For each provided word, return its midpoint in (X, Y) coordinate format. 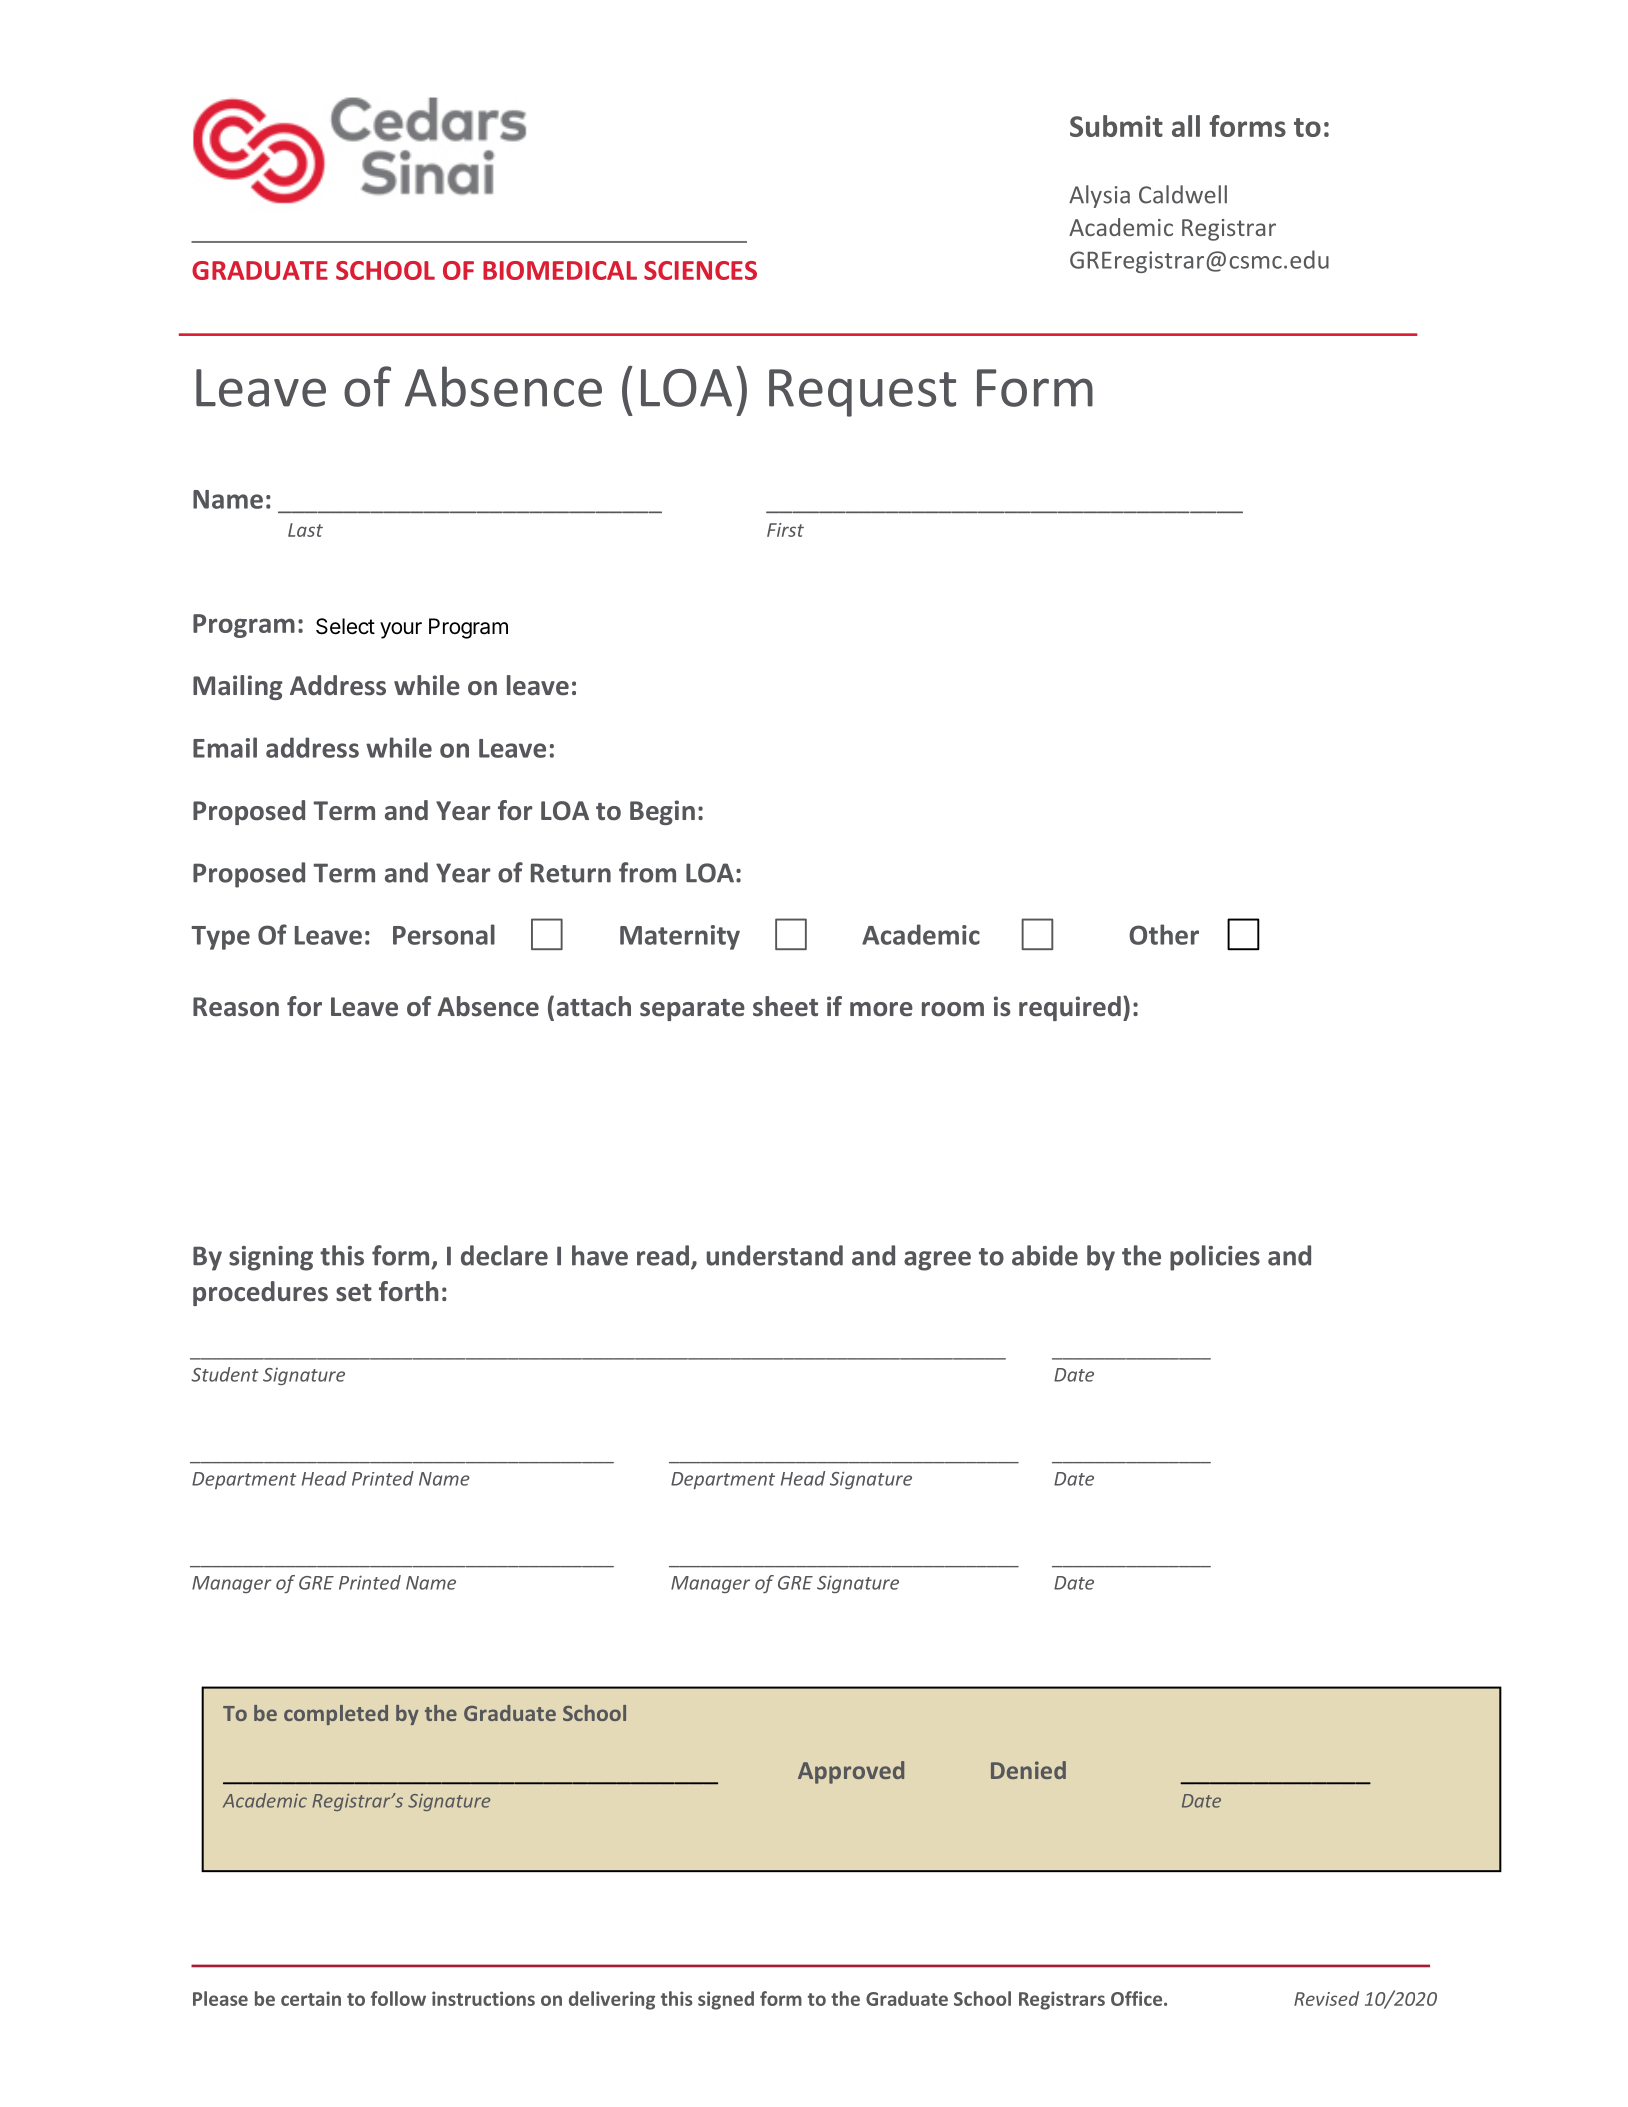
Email (225, 747)
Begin (662, 812)
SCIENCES (700, 270)
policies (1215, 1258)
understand (775, 1255)
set (354, 1293)
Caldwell (1183, 194)
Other (1164, 934)
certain (311, 1998)
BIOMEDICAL (560, 270)
